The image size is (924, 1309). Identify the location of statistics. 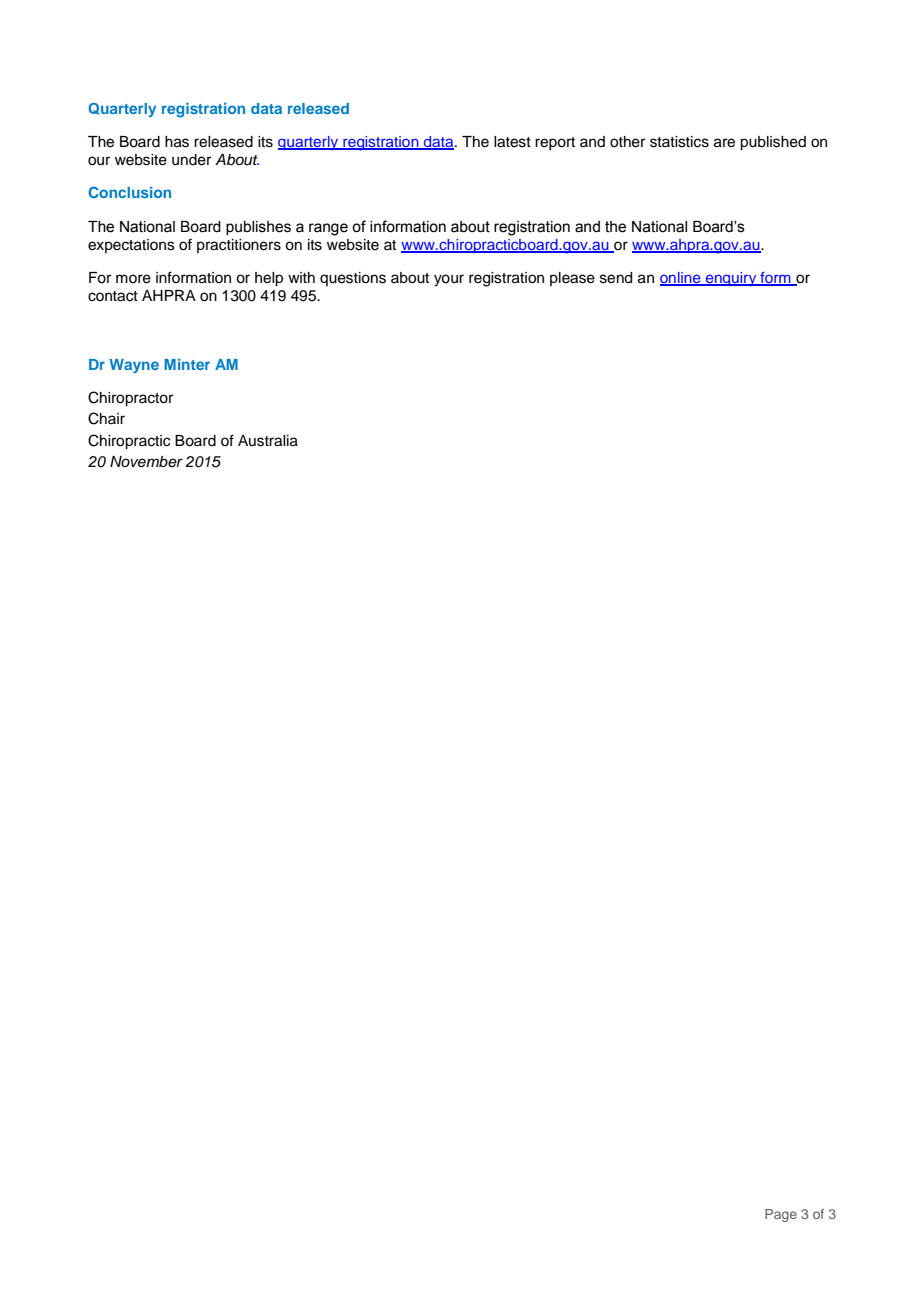
(679, 142).
